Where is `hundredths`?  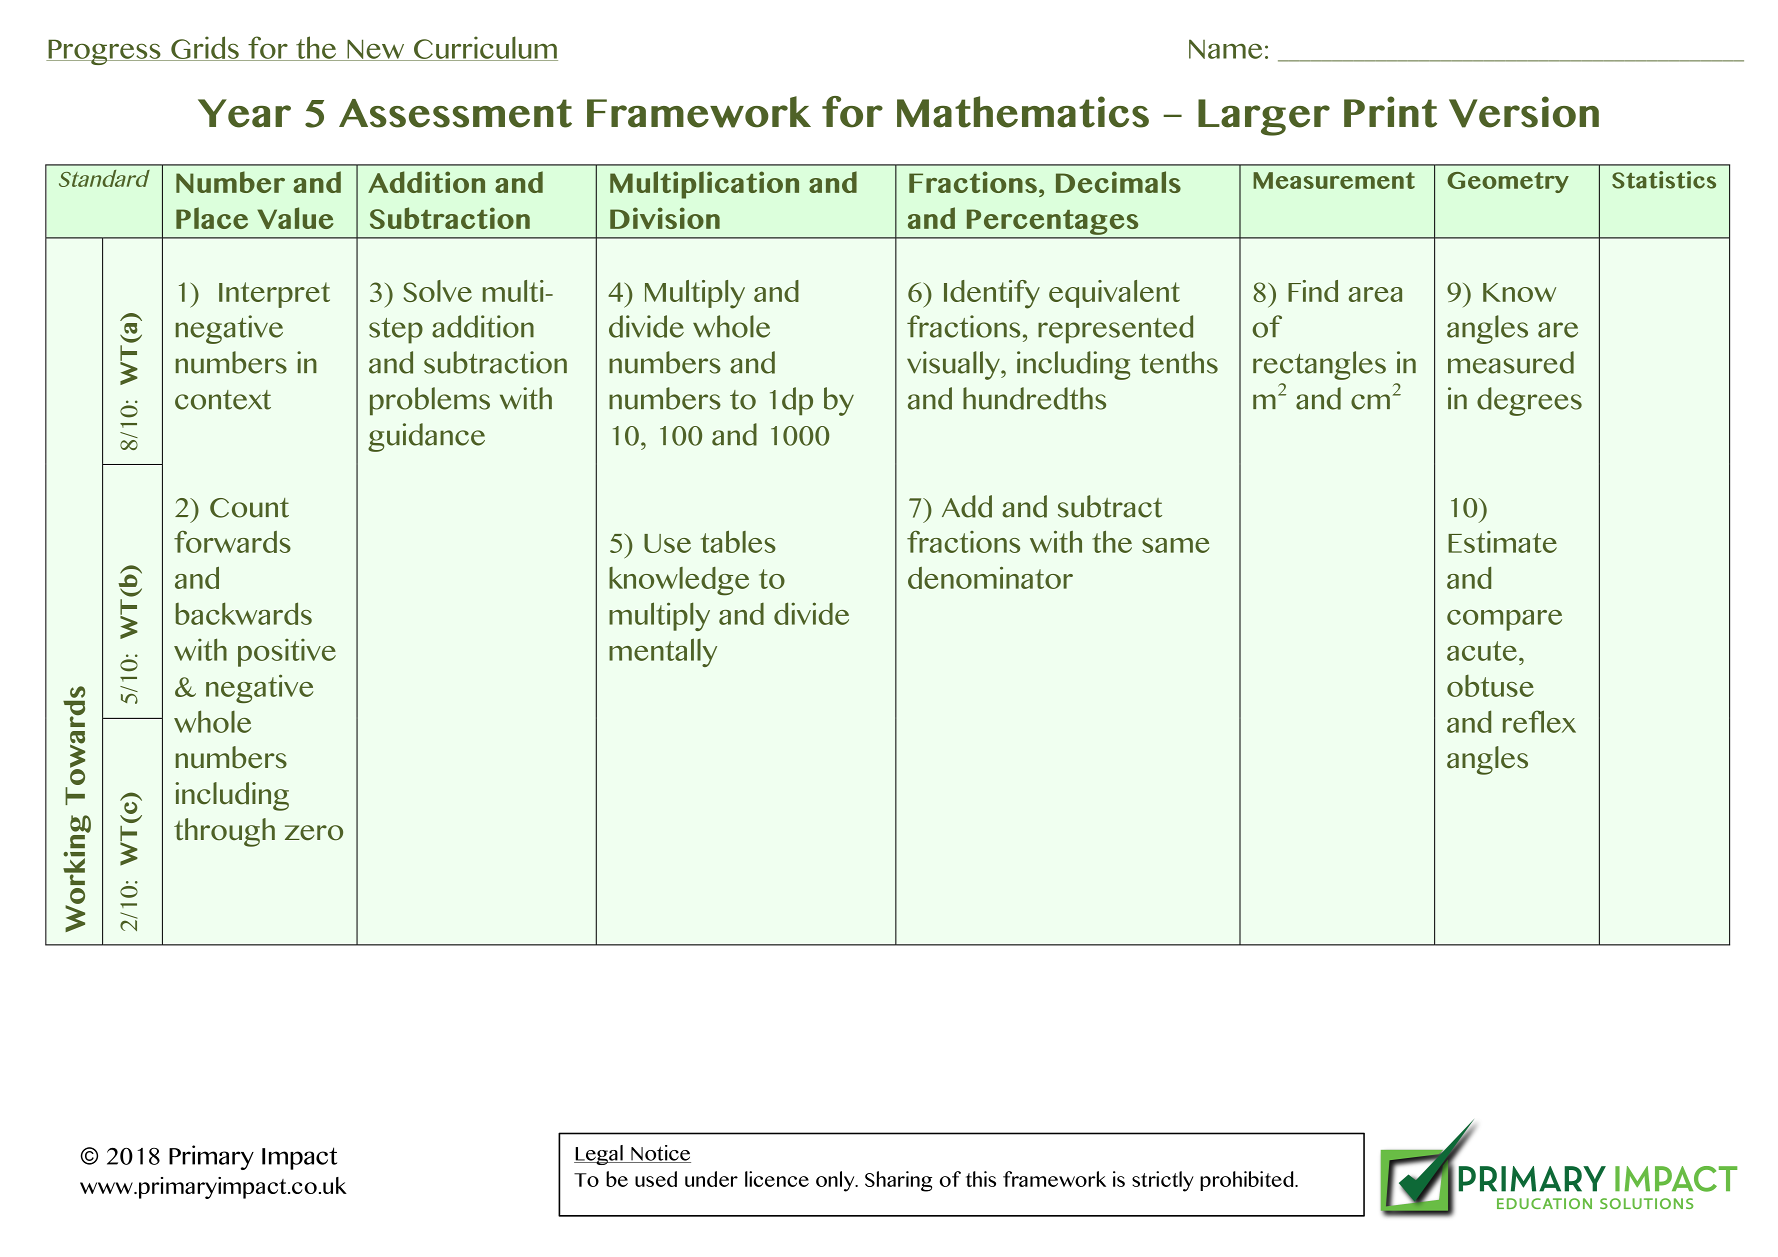 hundredths is located at coordinates (1034, 398).
